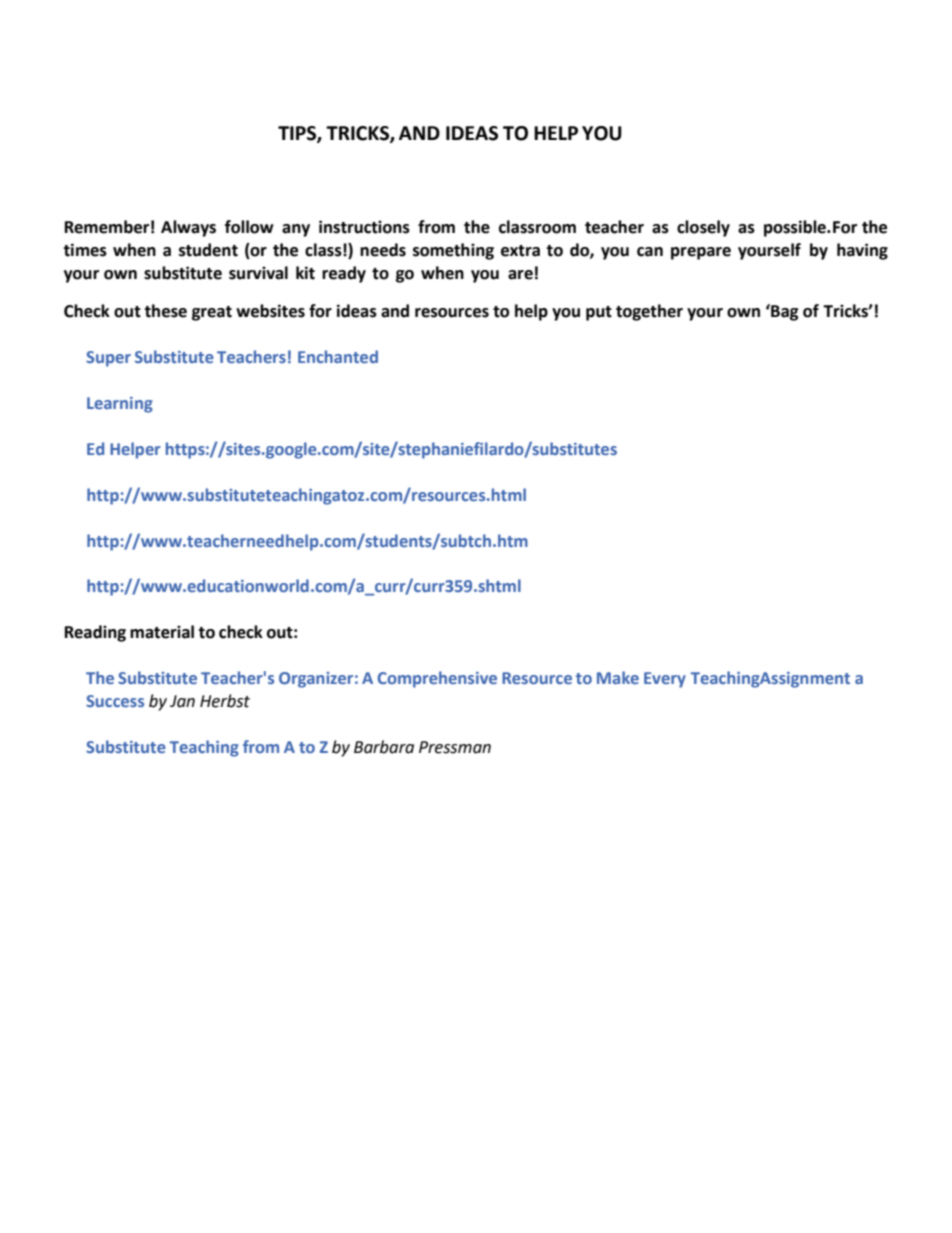 This screenshot has height=1233, width=952. Describe the element at coordinates (298, 134) in the screenshot. I see `TIPS` at that location.
